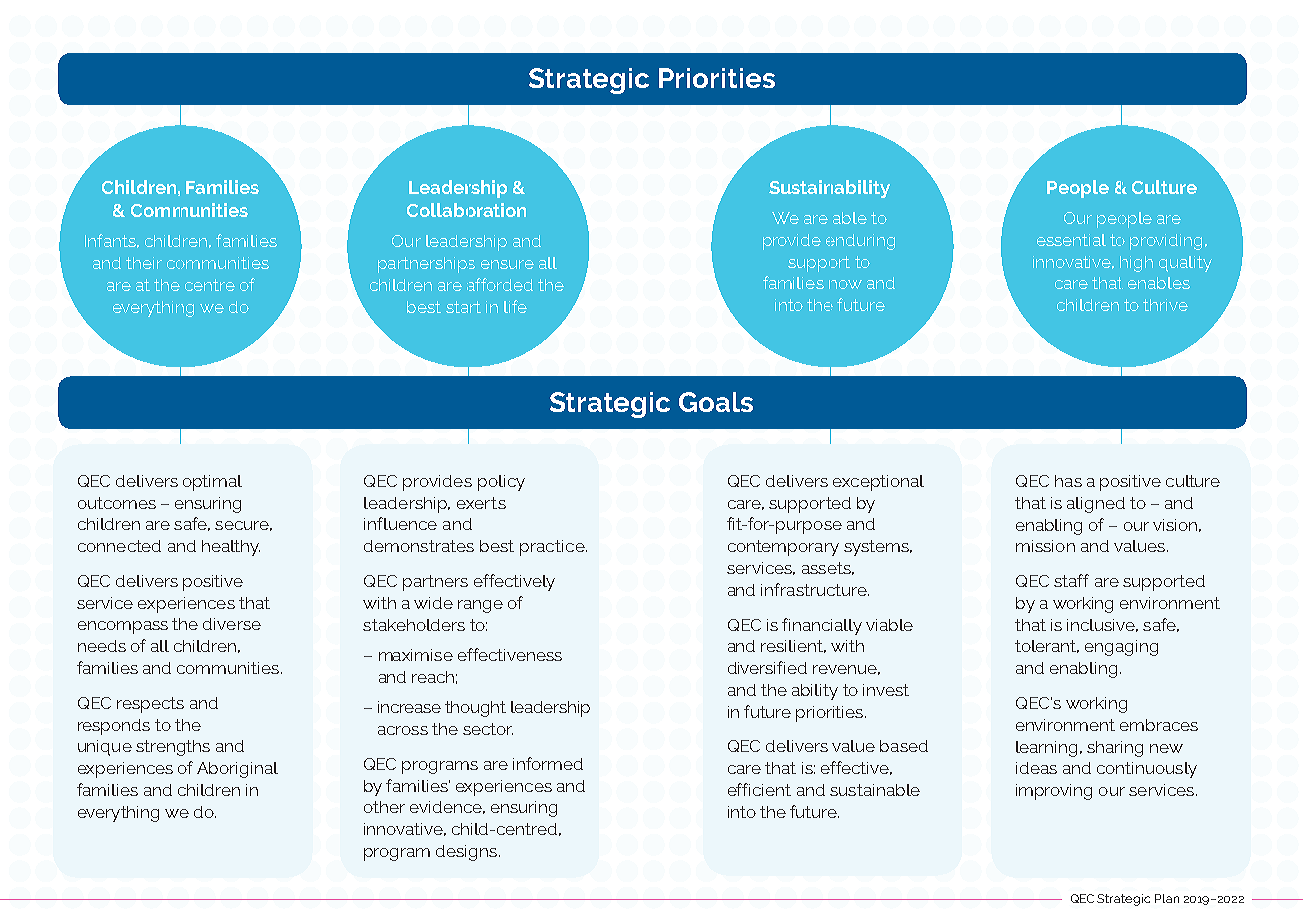 The height and width of the image is (924, 1303). Describe the element at coordinates (1068, 481) in the image. I see `has` at that location.
